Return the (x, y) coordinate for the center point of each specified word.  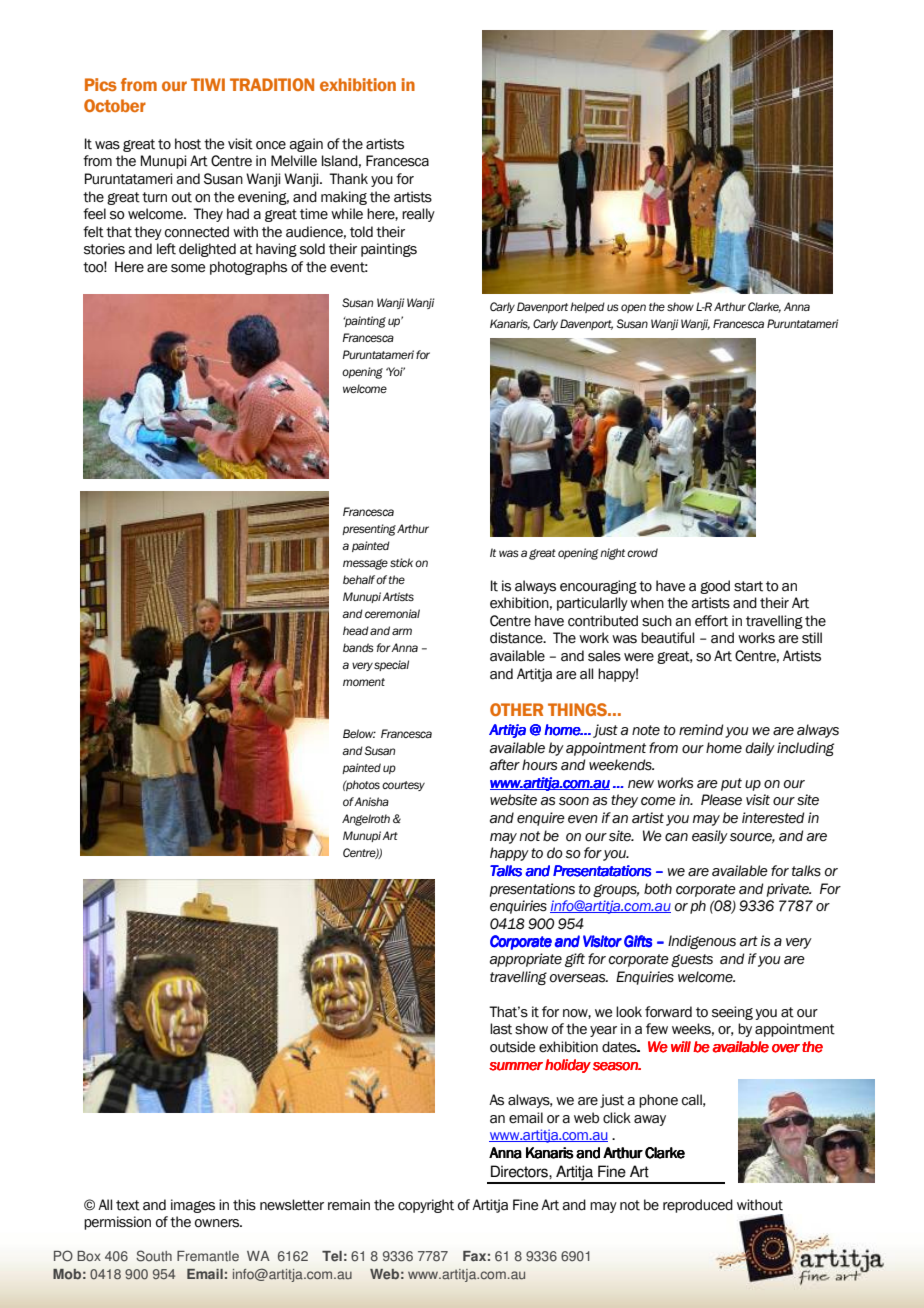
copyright (426, 1206)
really (418, 215)
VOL (719, 154)
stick (401, 562)
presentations (532, 890)
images (193, 1206)
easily (710, 837)
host (188, 144)
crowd (642, 552)
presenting (369, 530)
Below (359, 733)
